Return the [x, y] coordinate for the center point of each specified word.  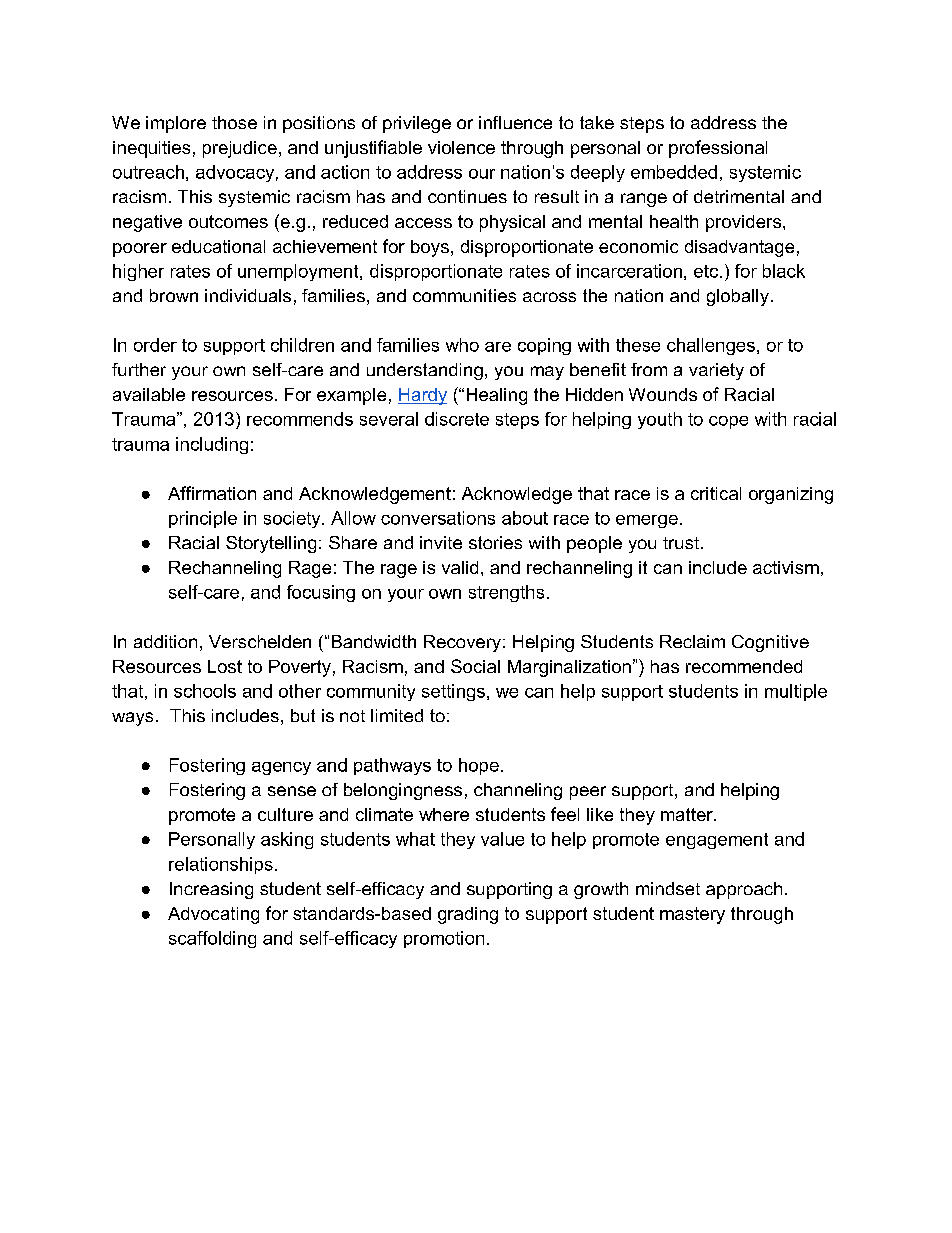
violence [461, 147]
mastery [692, 915]
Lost [225, 666]
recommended [744, 666]
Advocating [213, 915]
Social [475, 666]
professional [718, 149]
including [212, 445]
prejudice [240, 149]
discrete [457, 419]
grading [468, 915]
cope [728, 422]
